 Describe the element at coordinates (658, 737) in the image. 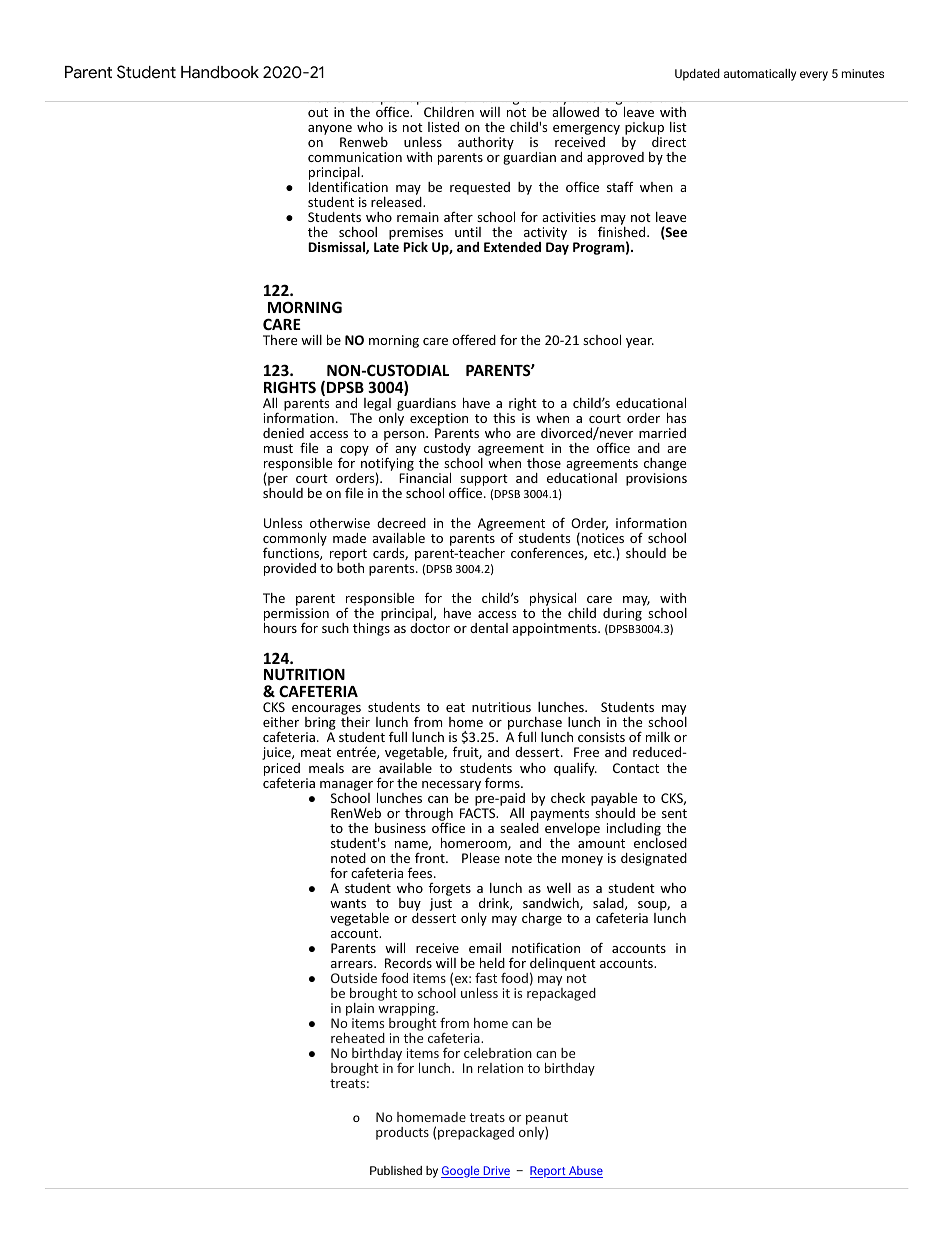

I see `milk` at that location.
